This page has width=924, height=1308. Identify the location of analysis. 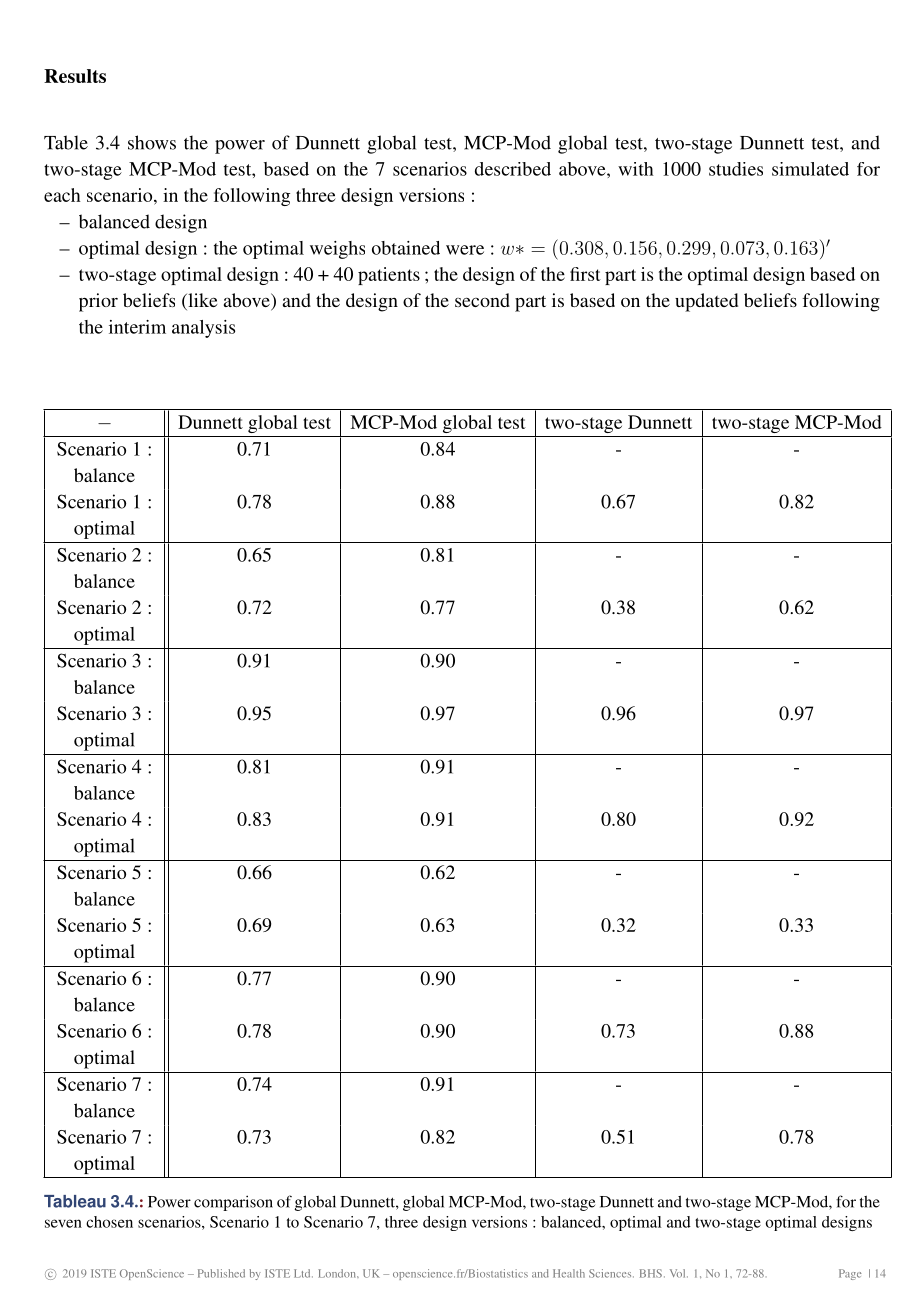
(203, 329).
